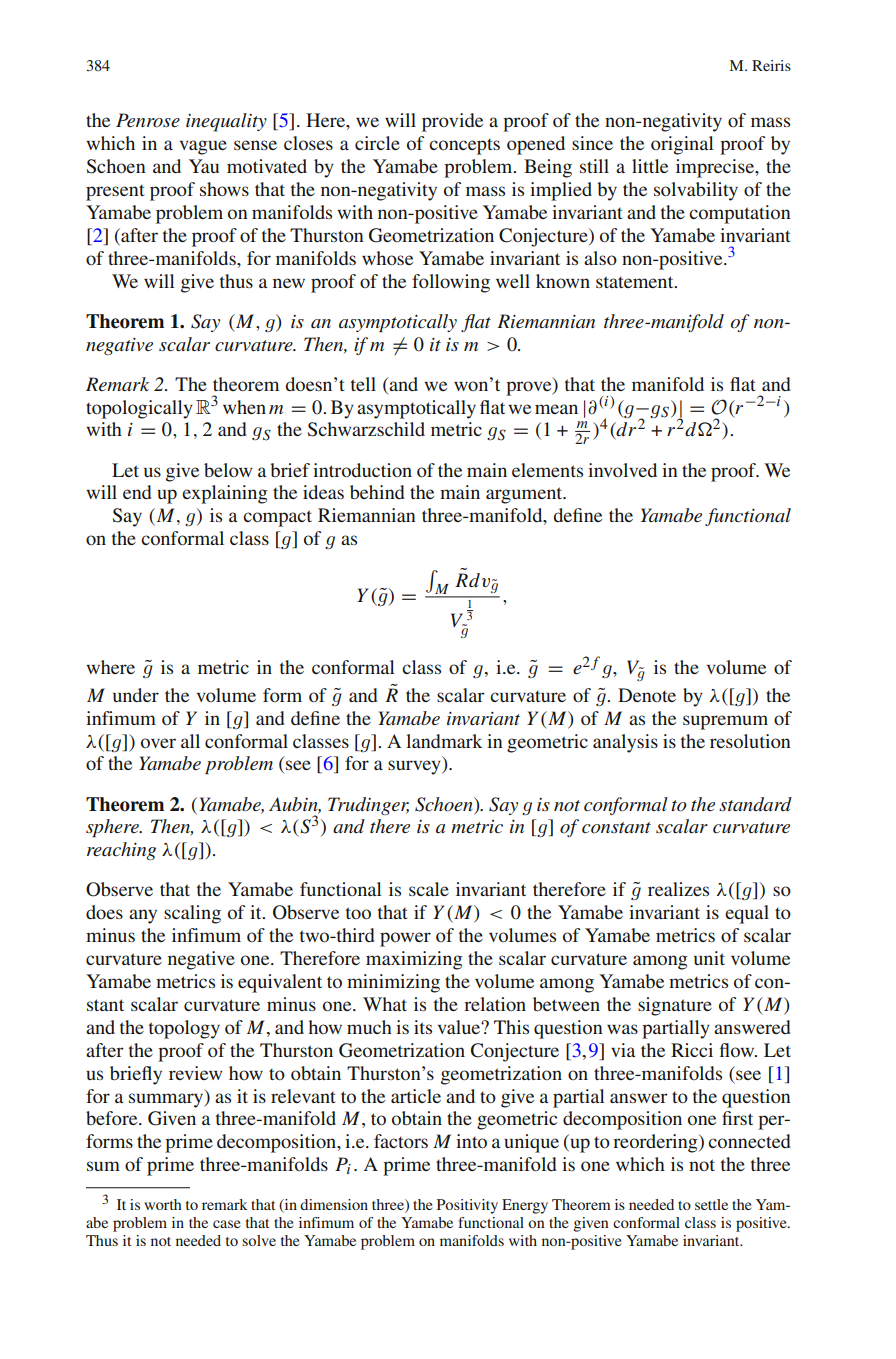 The height and width of the image is (1359, 896). Describe the element at coordinates (444, 741) in the image. I see `landmark` at that location.
